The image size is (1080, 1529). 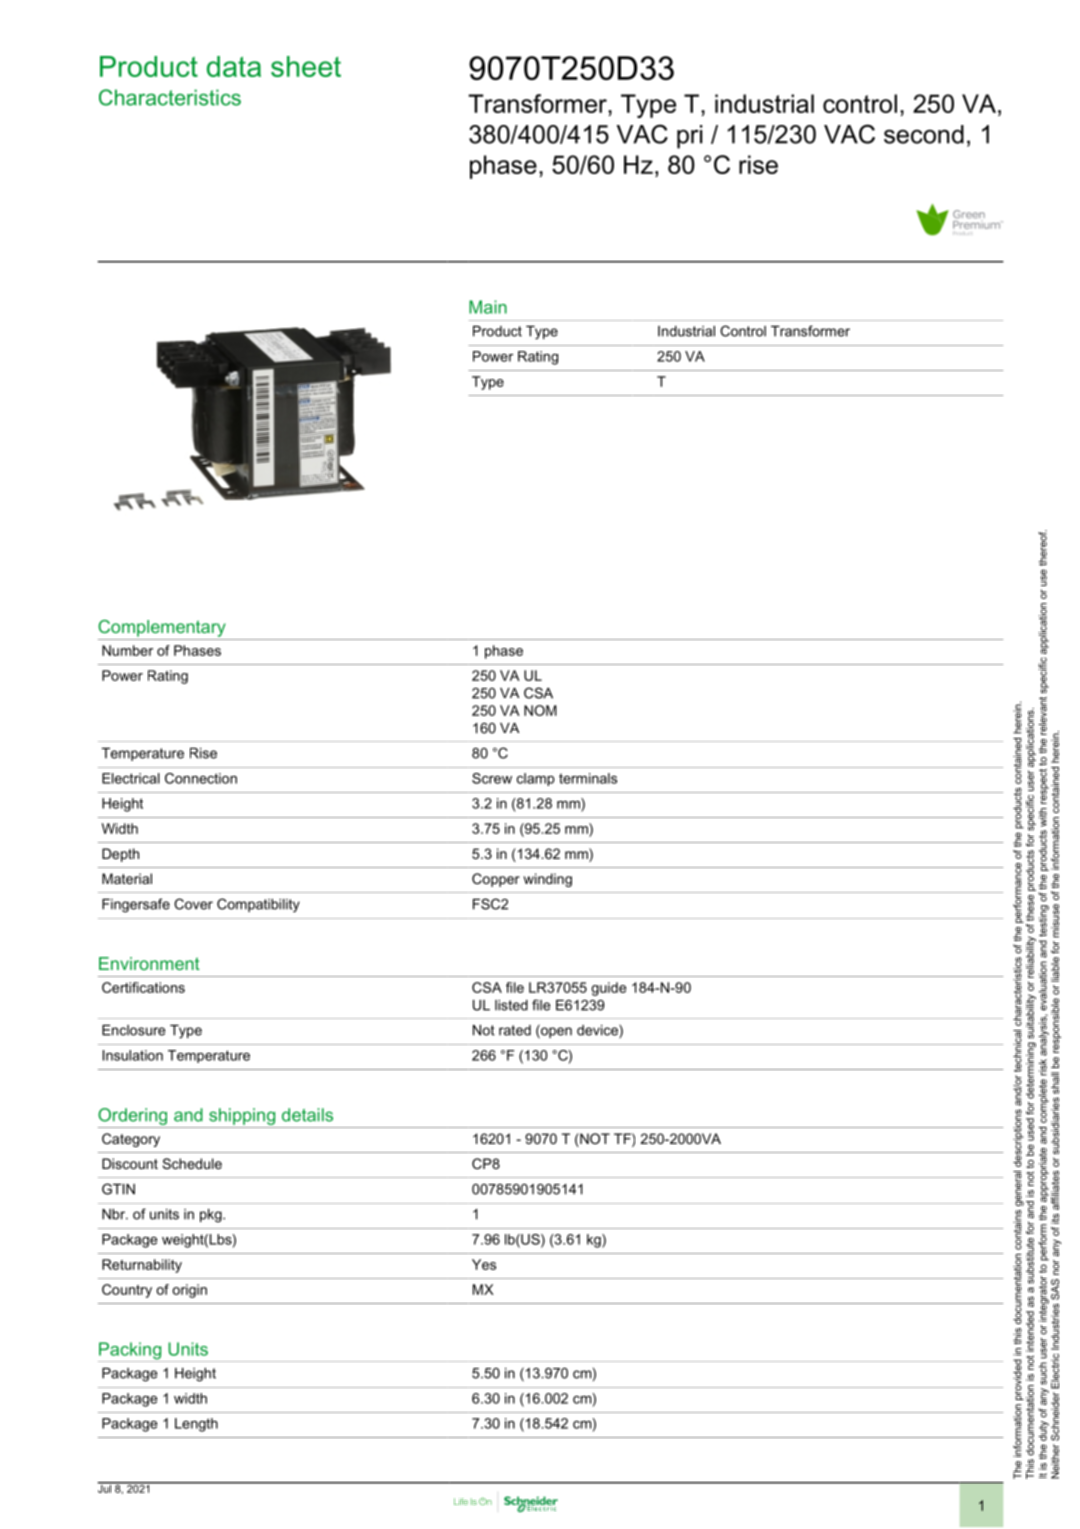 I want to click on shipping, so click(x=242, y=1116).
